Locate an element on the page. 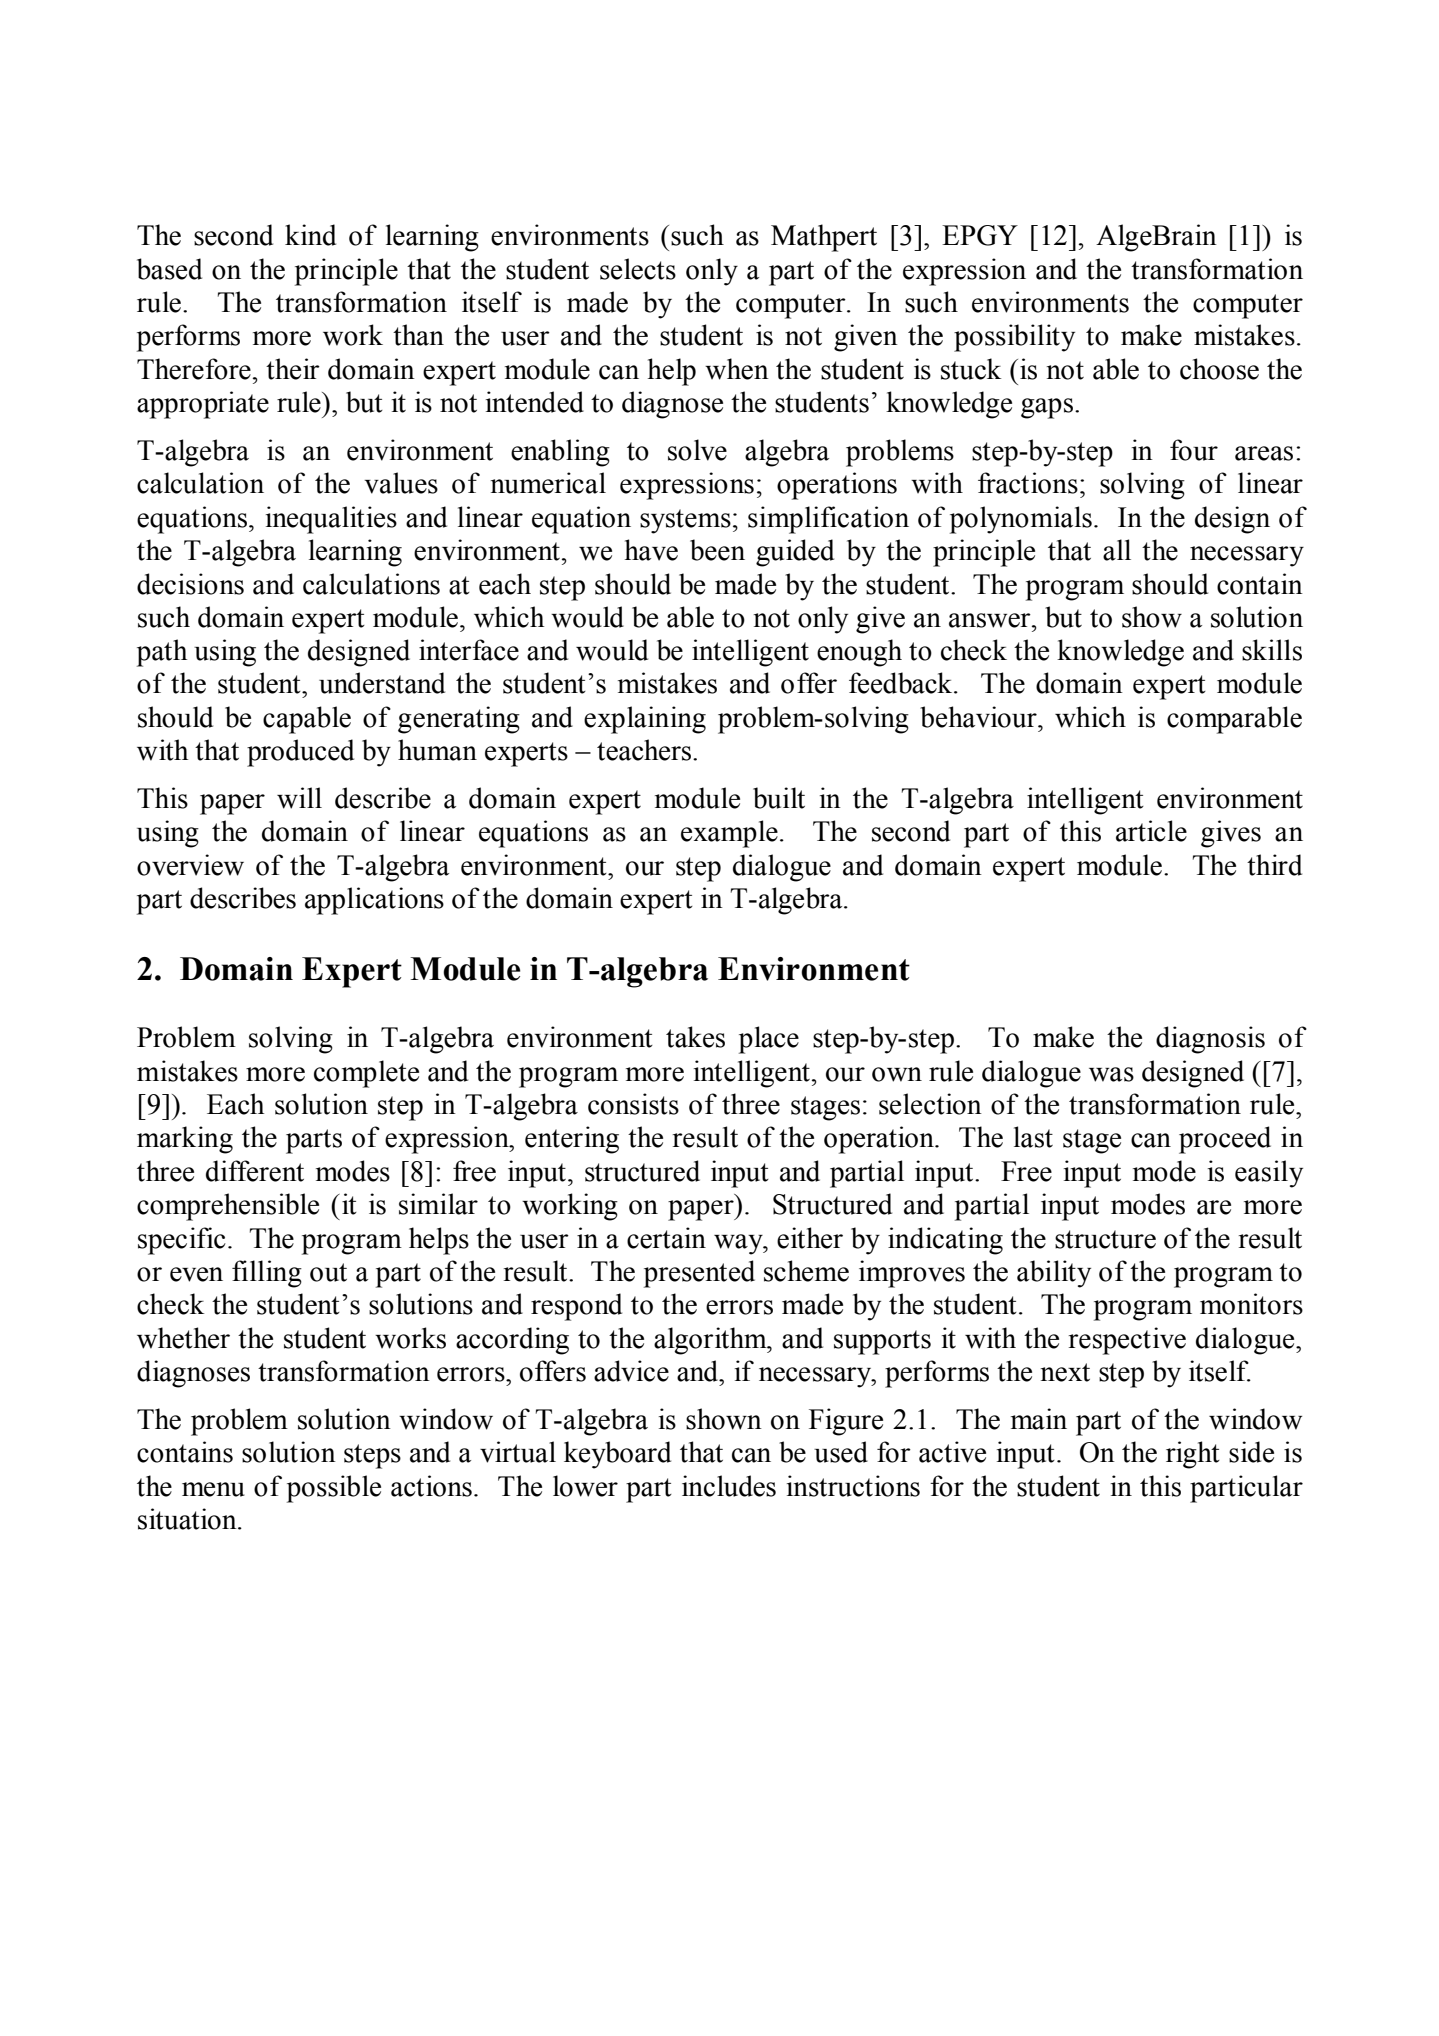 The image size is (1439, 2036). applications is located at coordinates (374, 901).
